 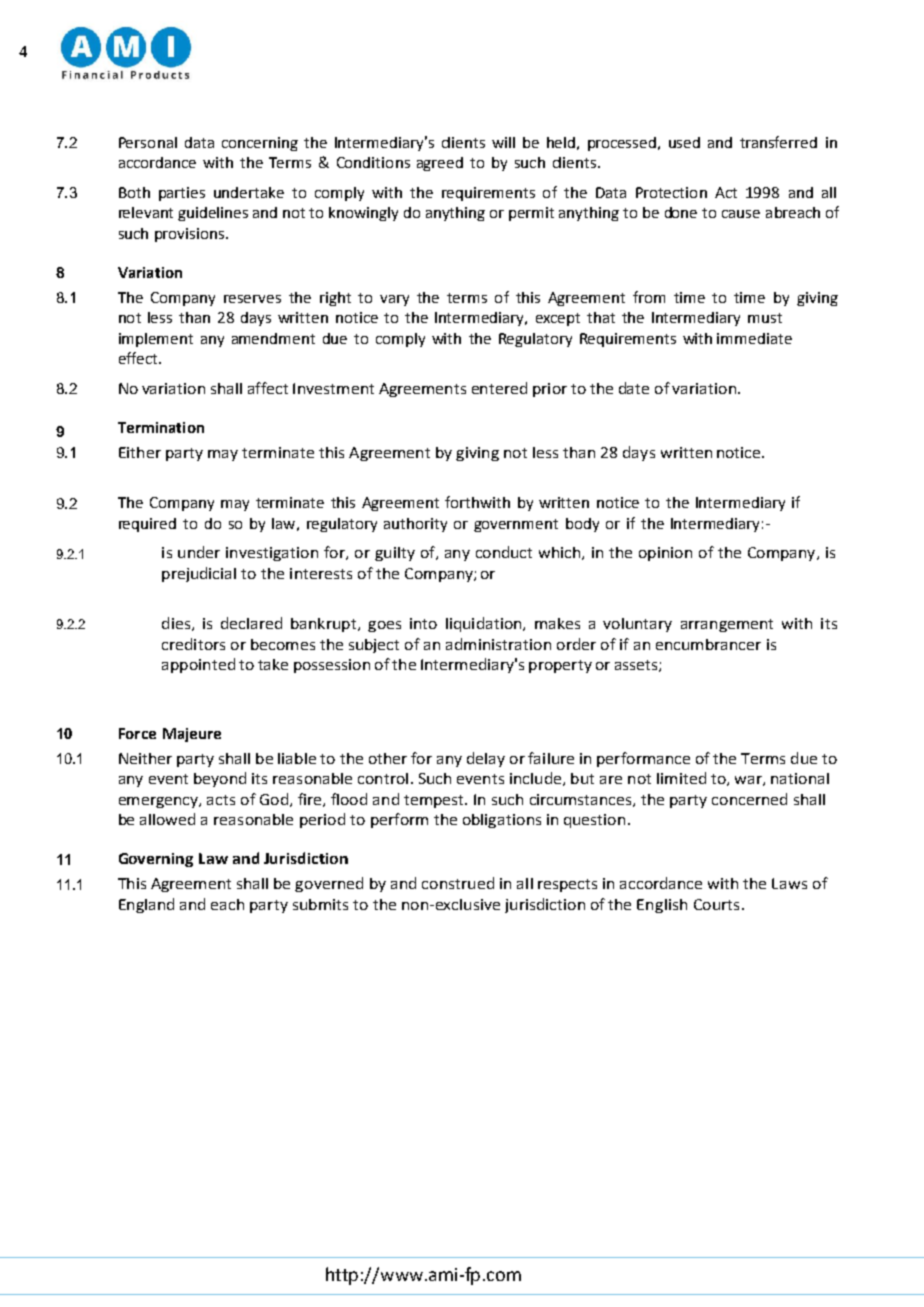 I want to click on Courts, so click(x=716, y=904).
